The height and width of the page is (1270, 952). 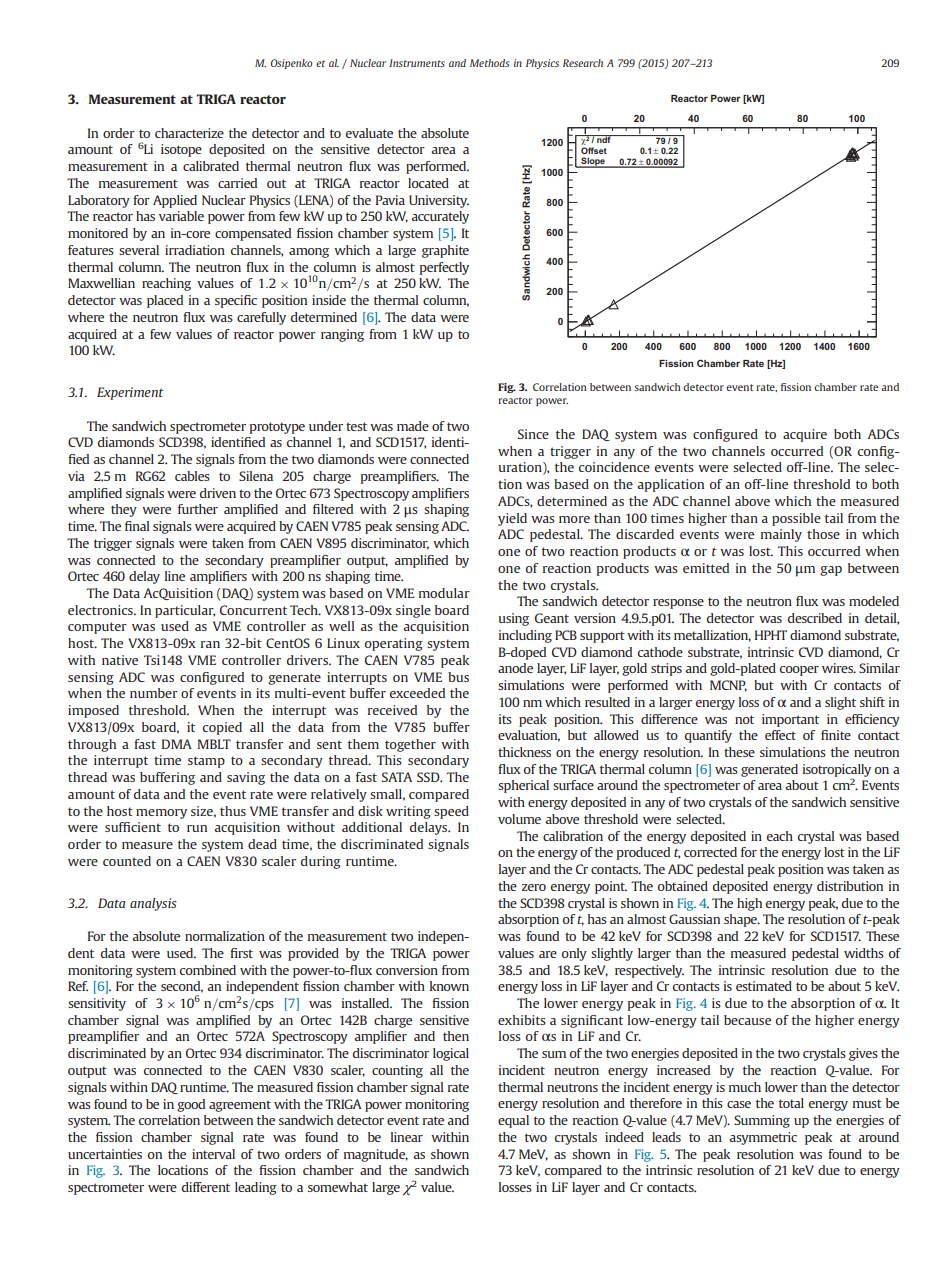 What do you see at coordinates (444, 268) in the page?
I see `perfectly` at bounding box center [444, 268].
